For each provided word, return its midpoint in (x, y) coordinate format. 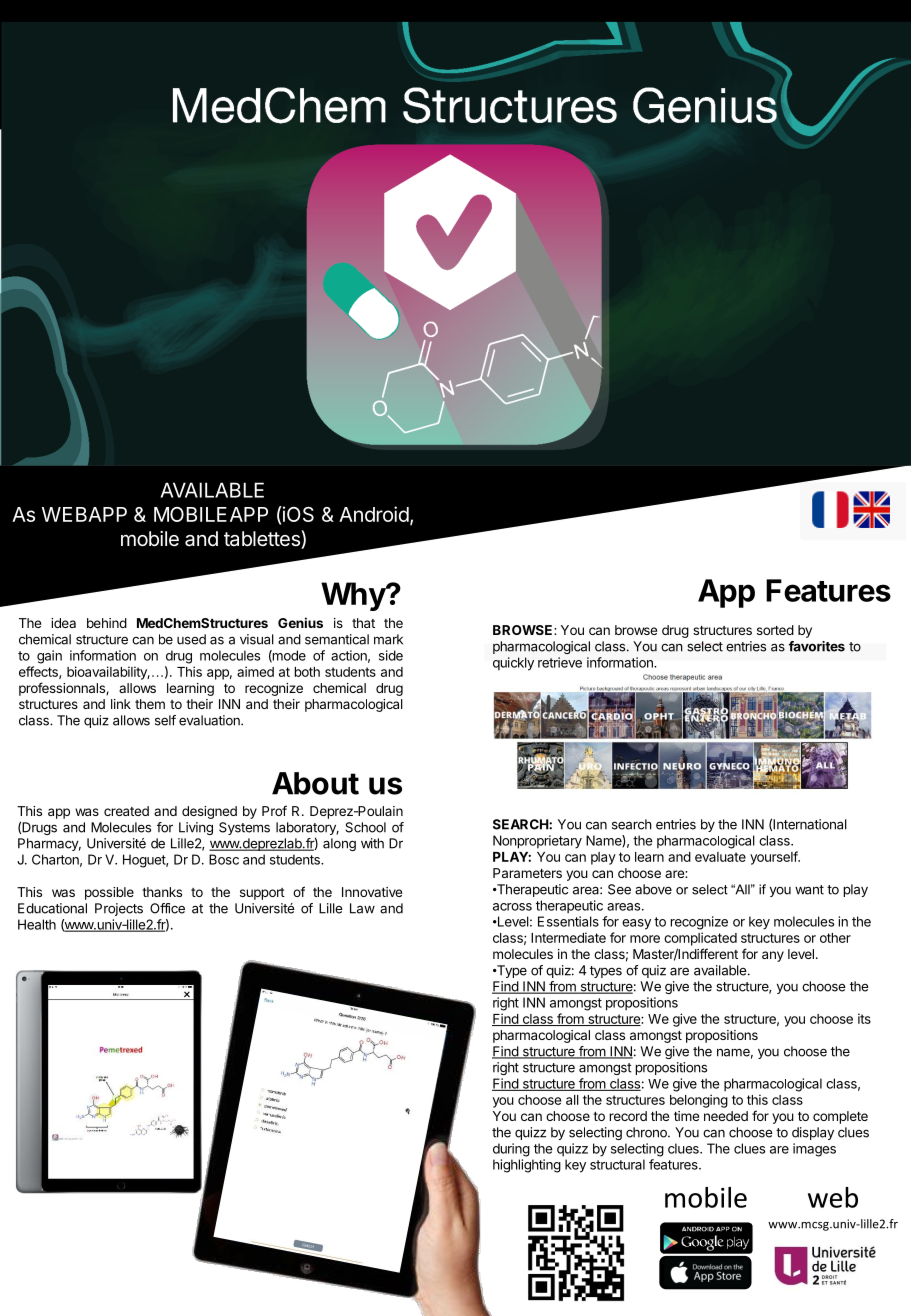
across (512, 907)
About (315, 783)
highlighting (527, 1166)
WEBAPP (84, 514)
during (511, 1150)
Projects (119, 909)
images (814, 1150)
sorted (775, 630)
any (773, 956)
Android (374, 514)
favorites (817, 646)
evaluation (210, 720)
